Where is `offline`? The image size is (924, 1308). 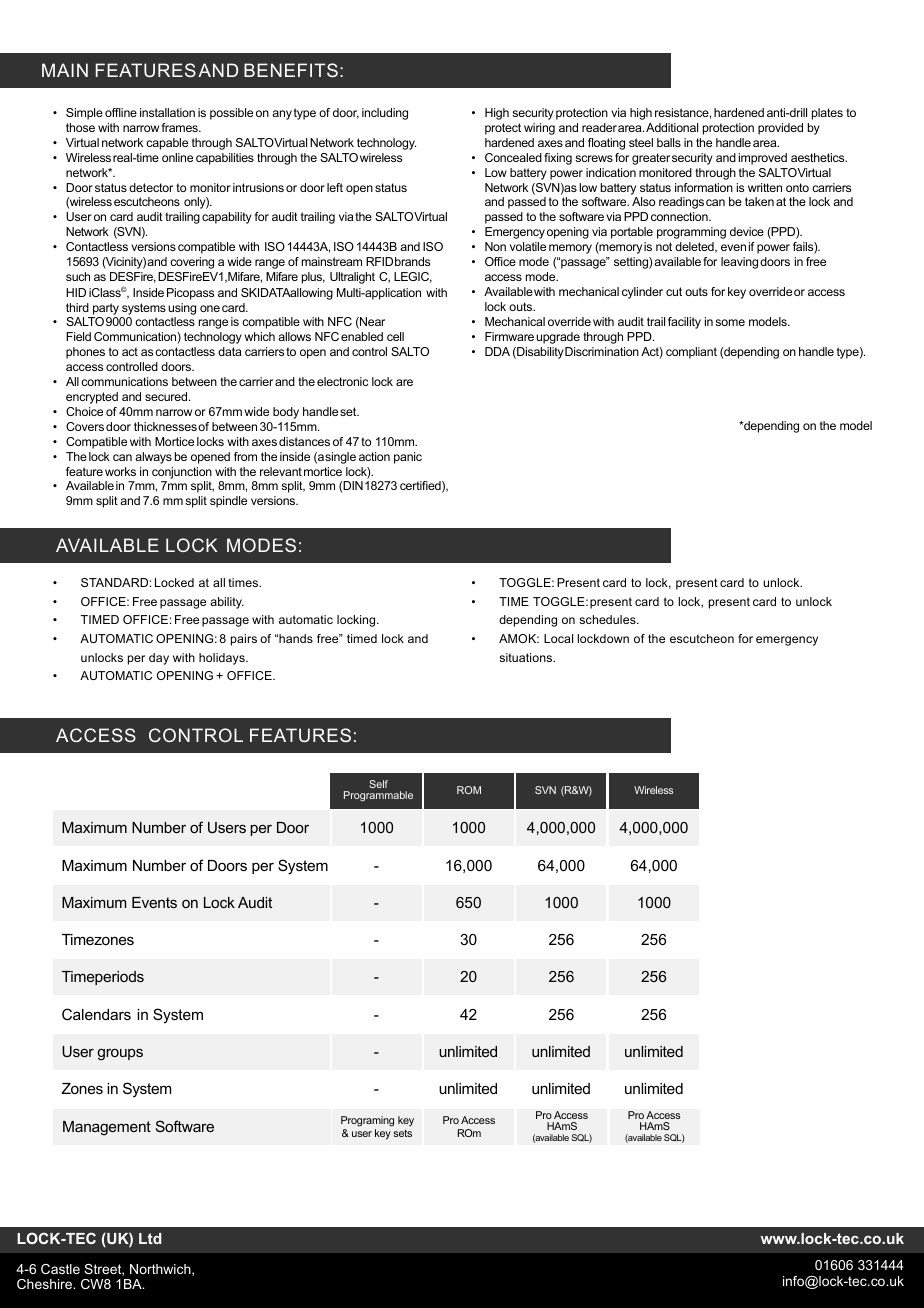
offline is located at coordinates (121, 112).
